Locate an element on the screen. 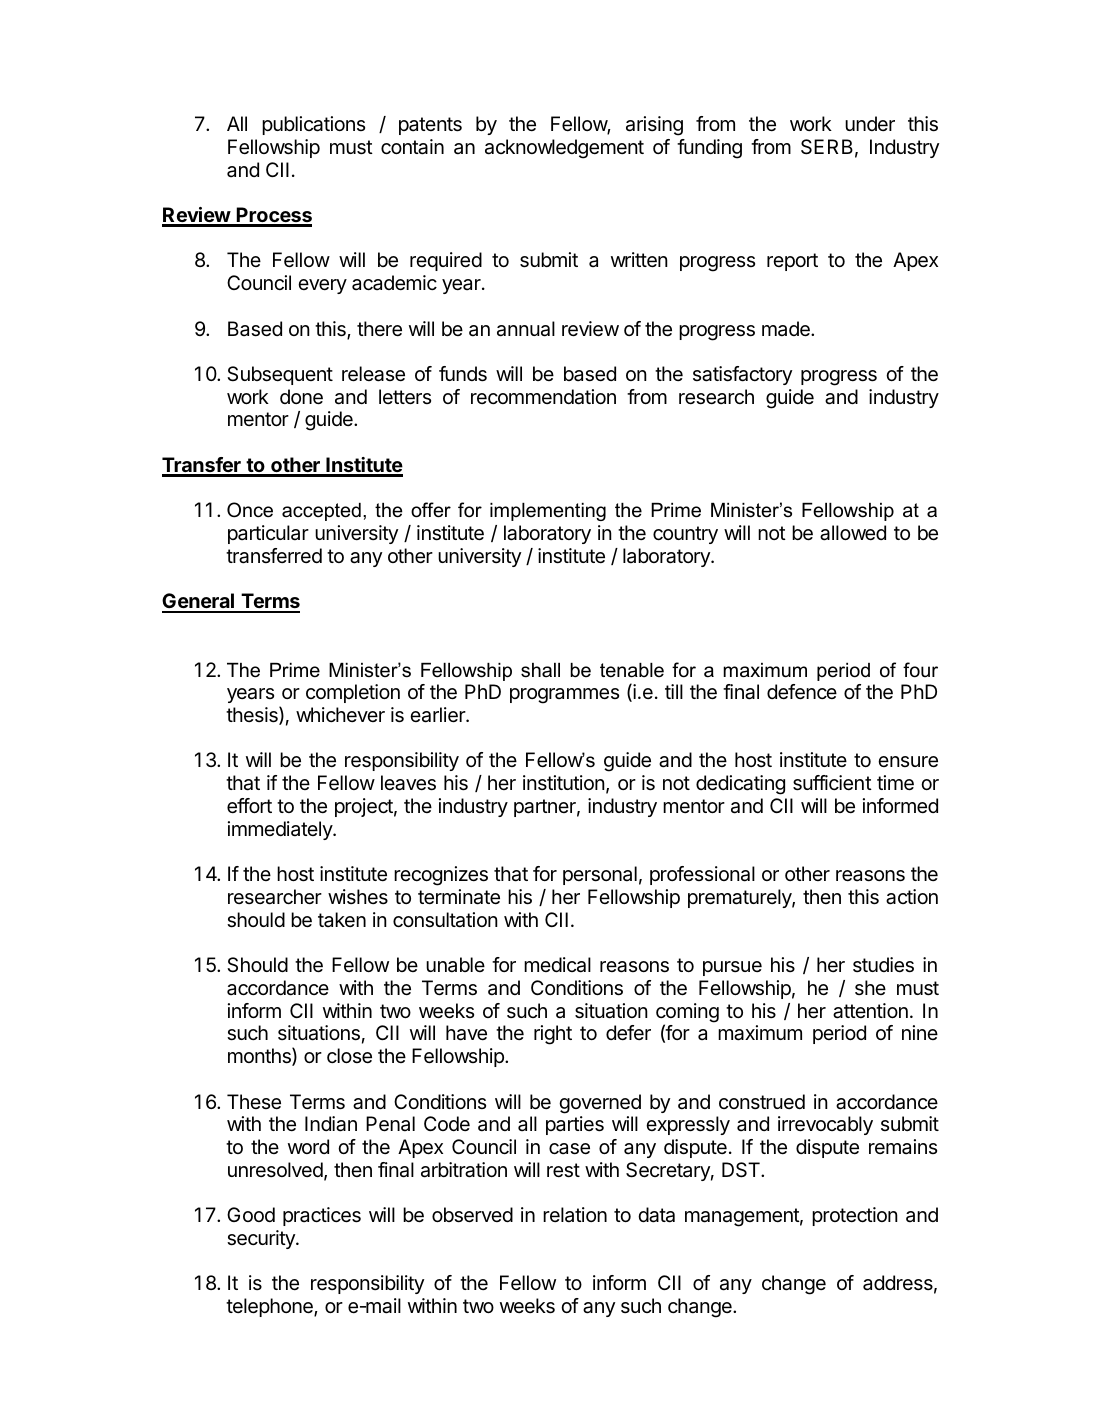 The width and height of the screenshot is (1100, 1423). allowed is located at coordinates (853, 533).
